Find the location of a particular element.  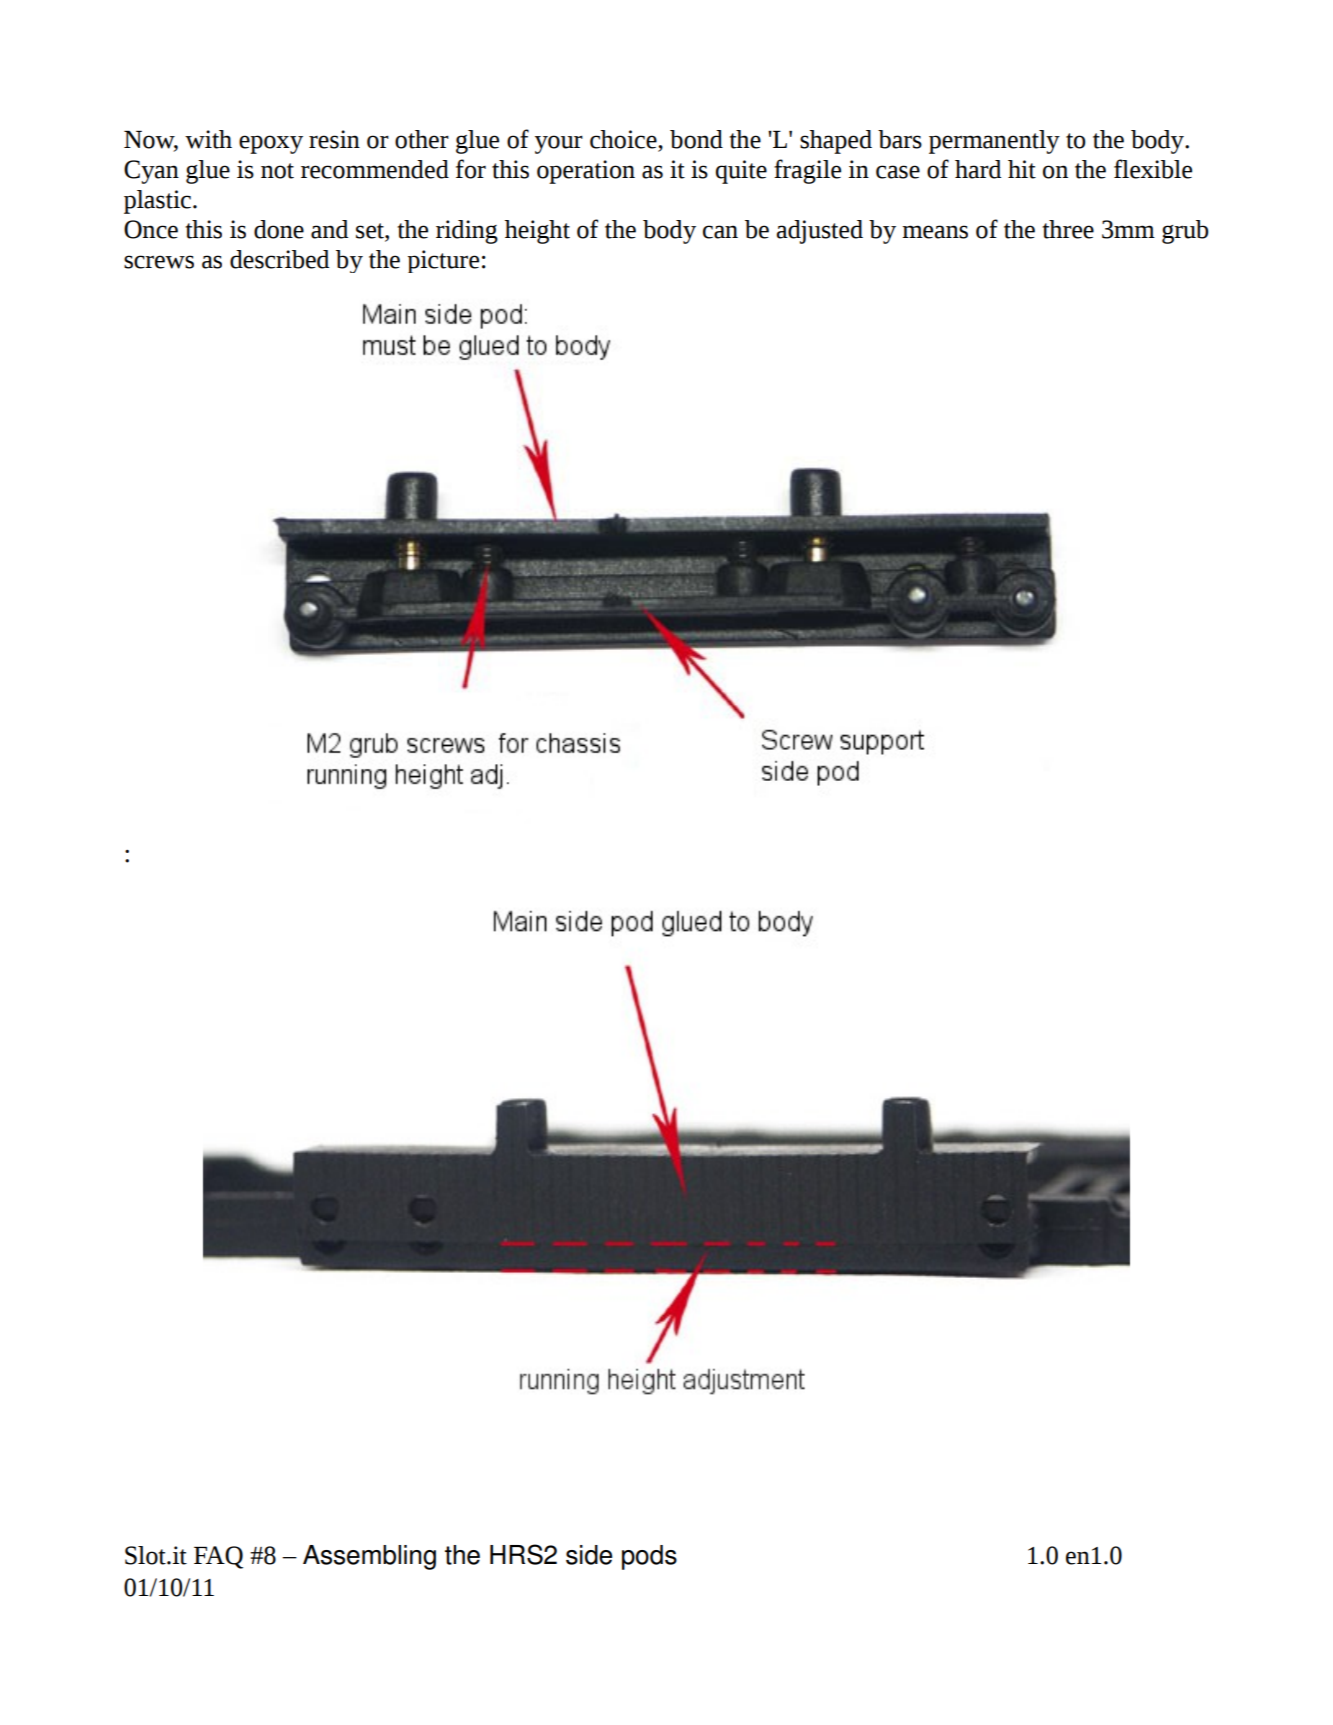

side is located at coordinates (589, 1555).
